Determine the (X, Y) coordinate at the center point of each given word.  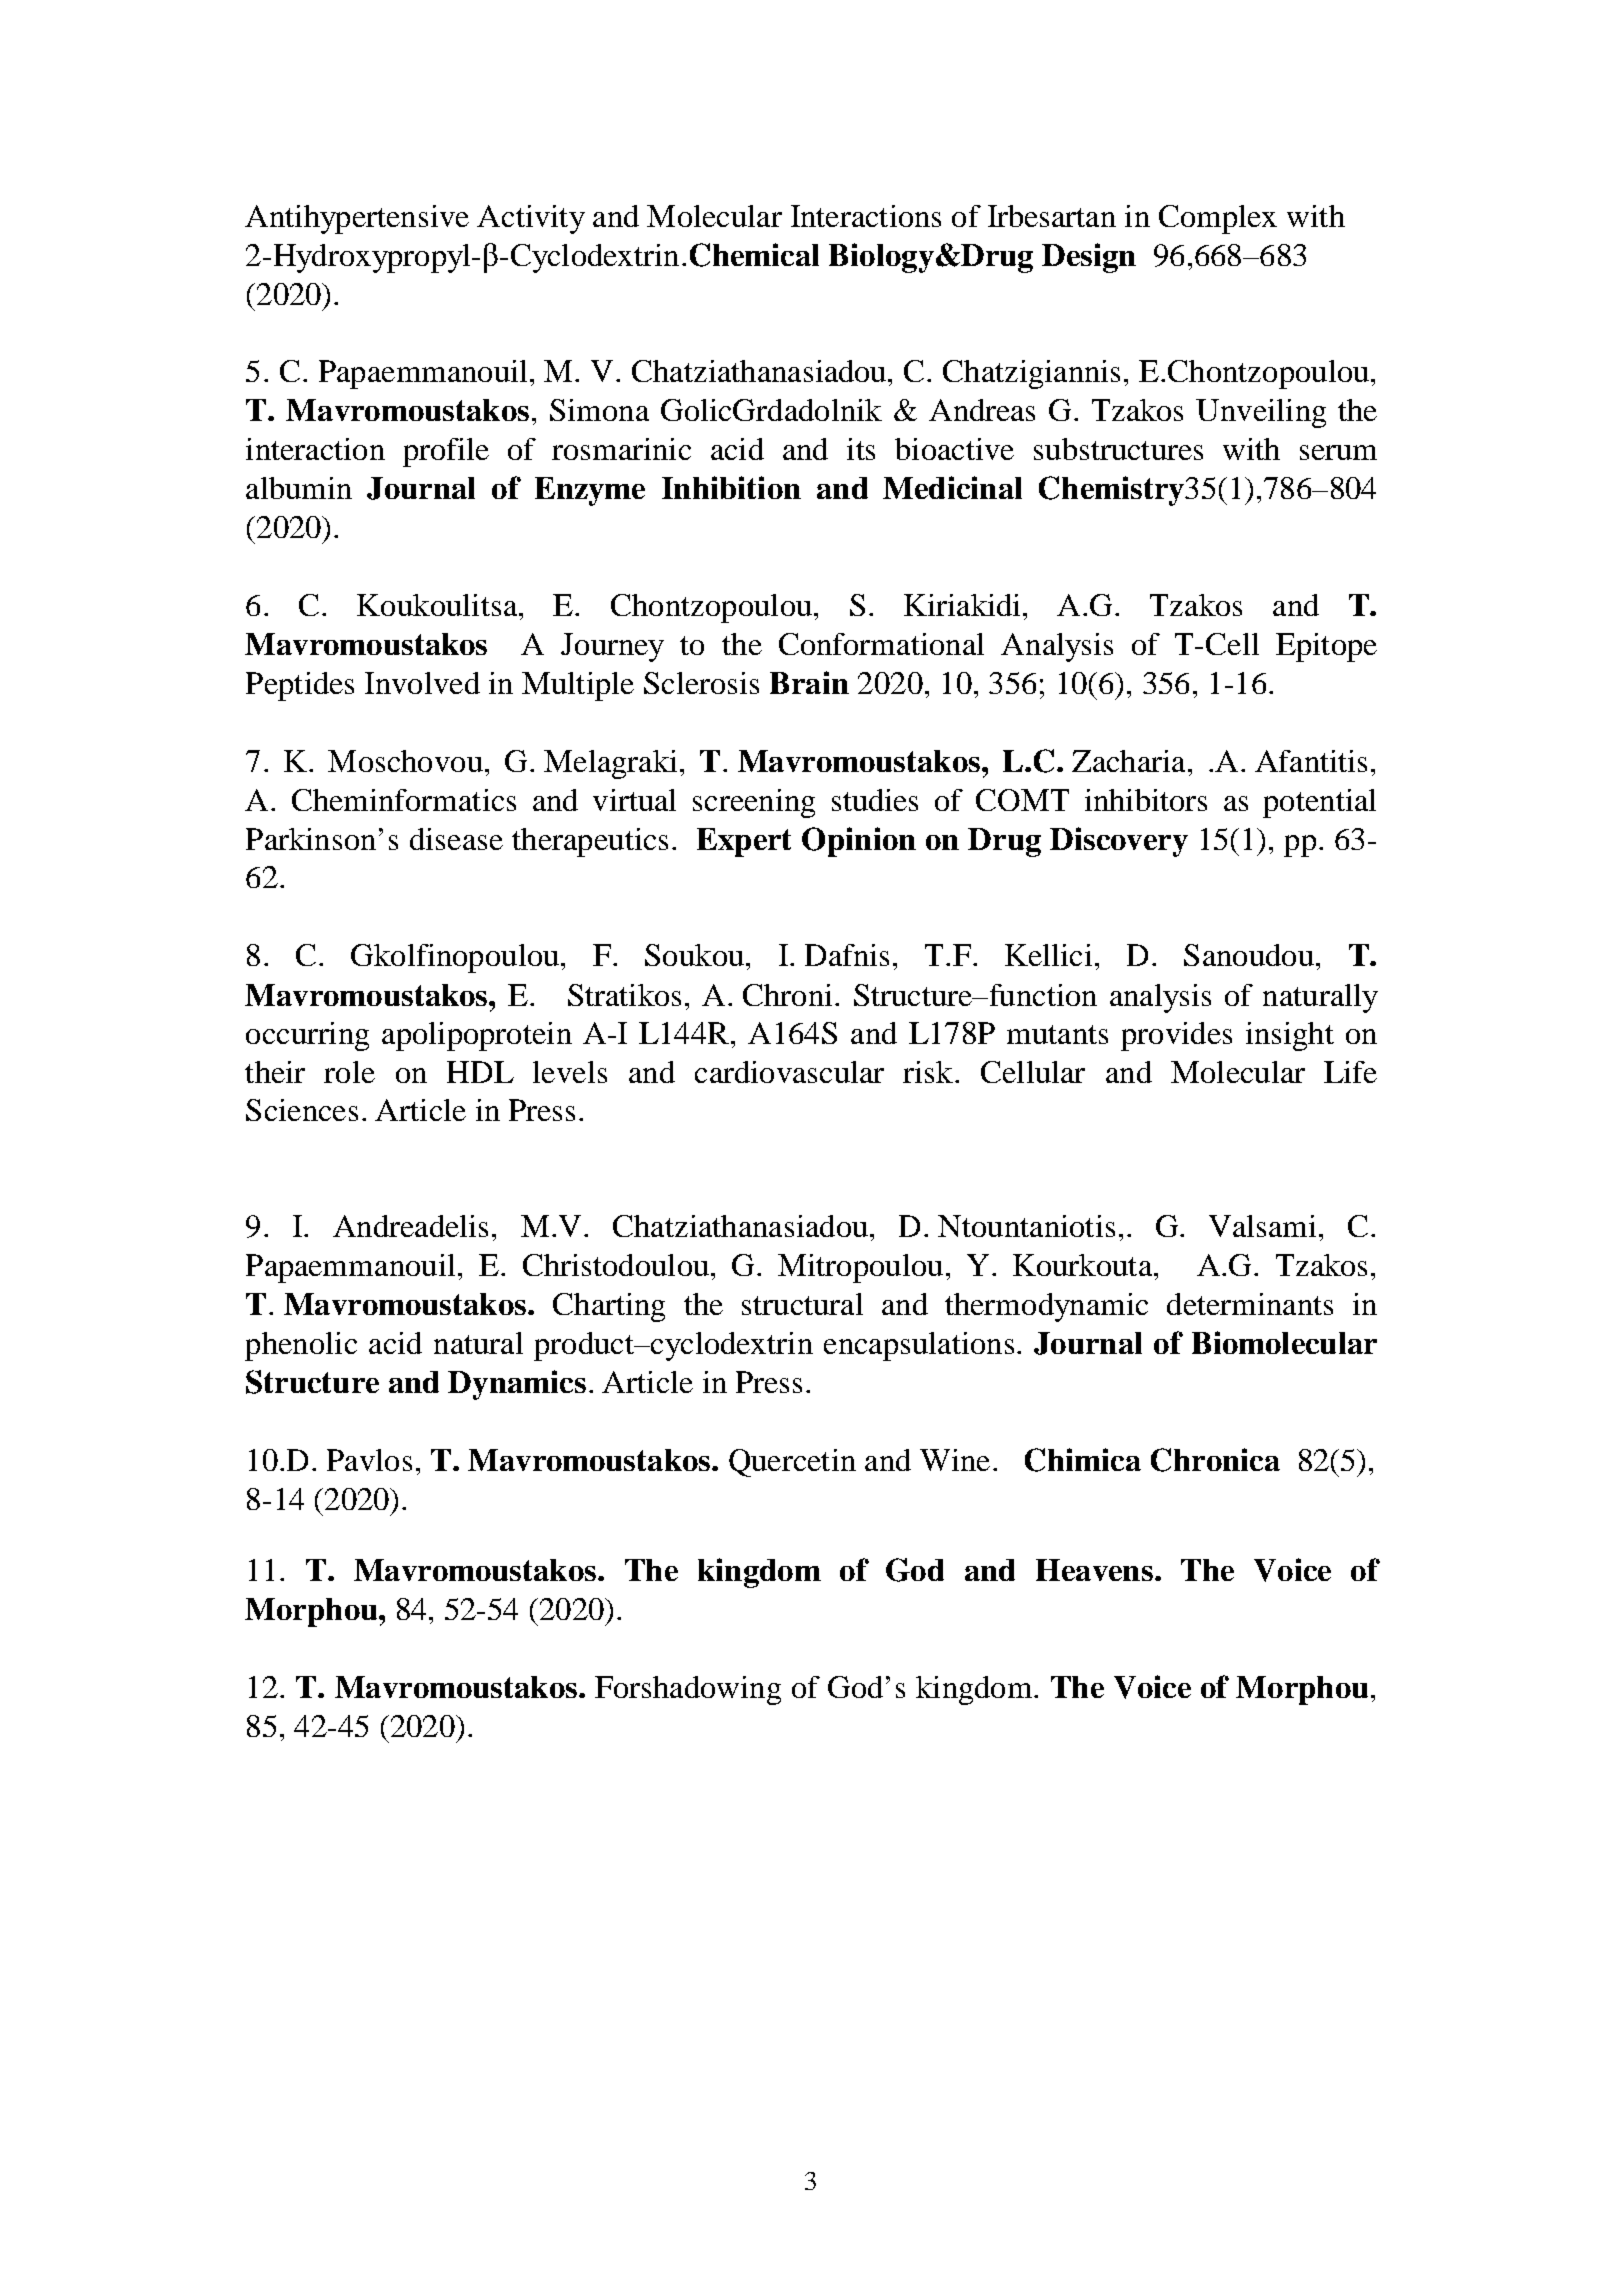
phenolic (301, 1346)
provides (1176, 1036)
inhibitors (1146, 800)
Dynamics (517, 1385)
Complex (1218, 219)
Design (1089, 258)
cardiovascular (789, 1072)
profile (446, 452)
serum (1338, 452)
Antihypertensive (357, 219)
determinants (1250, 1304)
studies (875, 800)
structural (802, 1304)
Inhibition (731, 487)
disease (456, 839)
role (349, 1072)
